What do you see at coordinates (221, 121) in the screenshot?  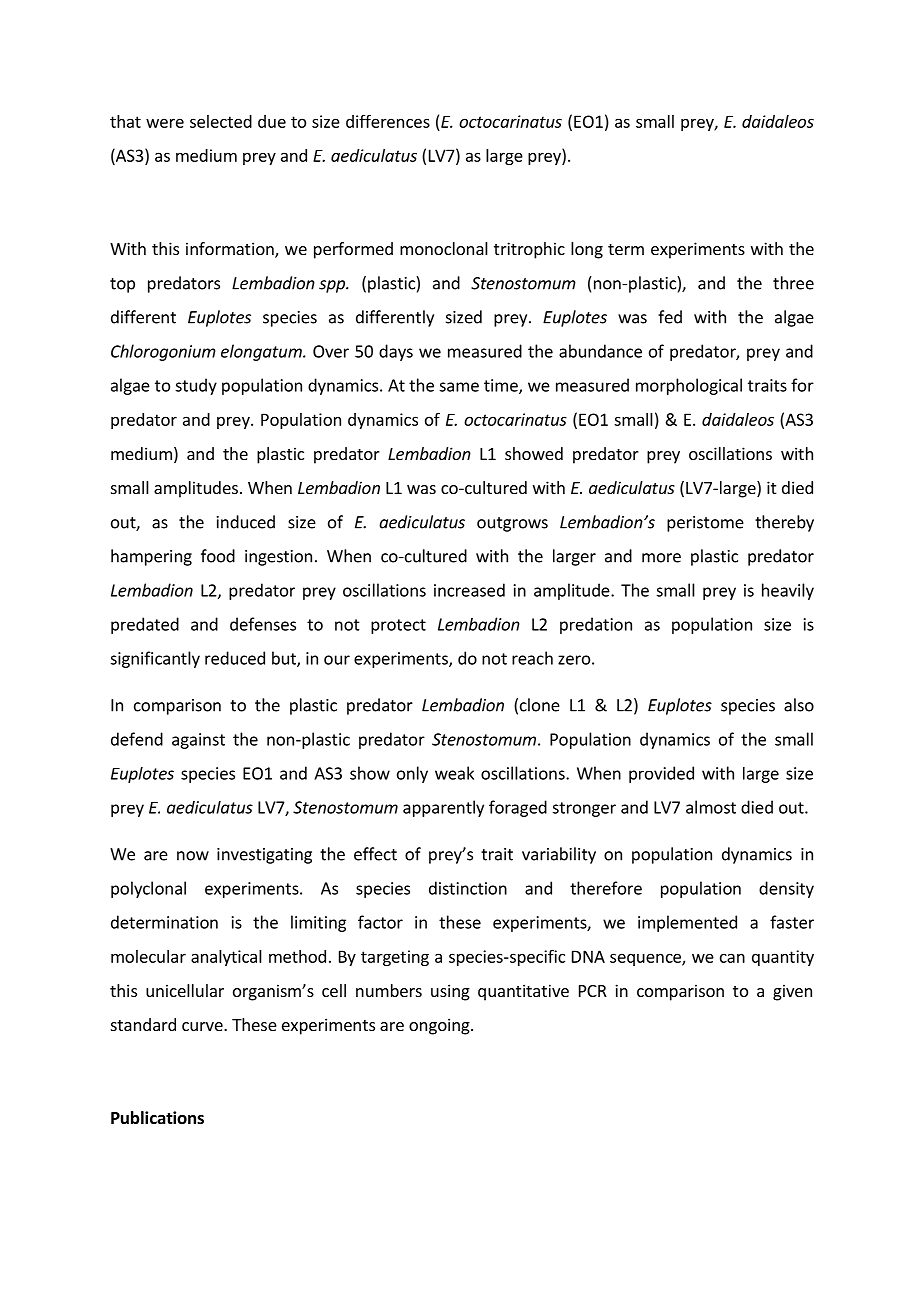 I see `selected` at bounding box center [221, 121].
